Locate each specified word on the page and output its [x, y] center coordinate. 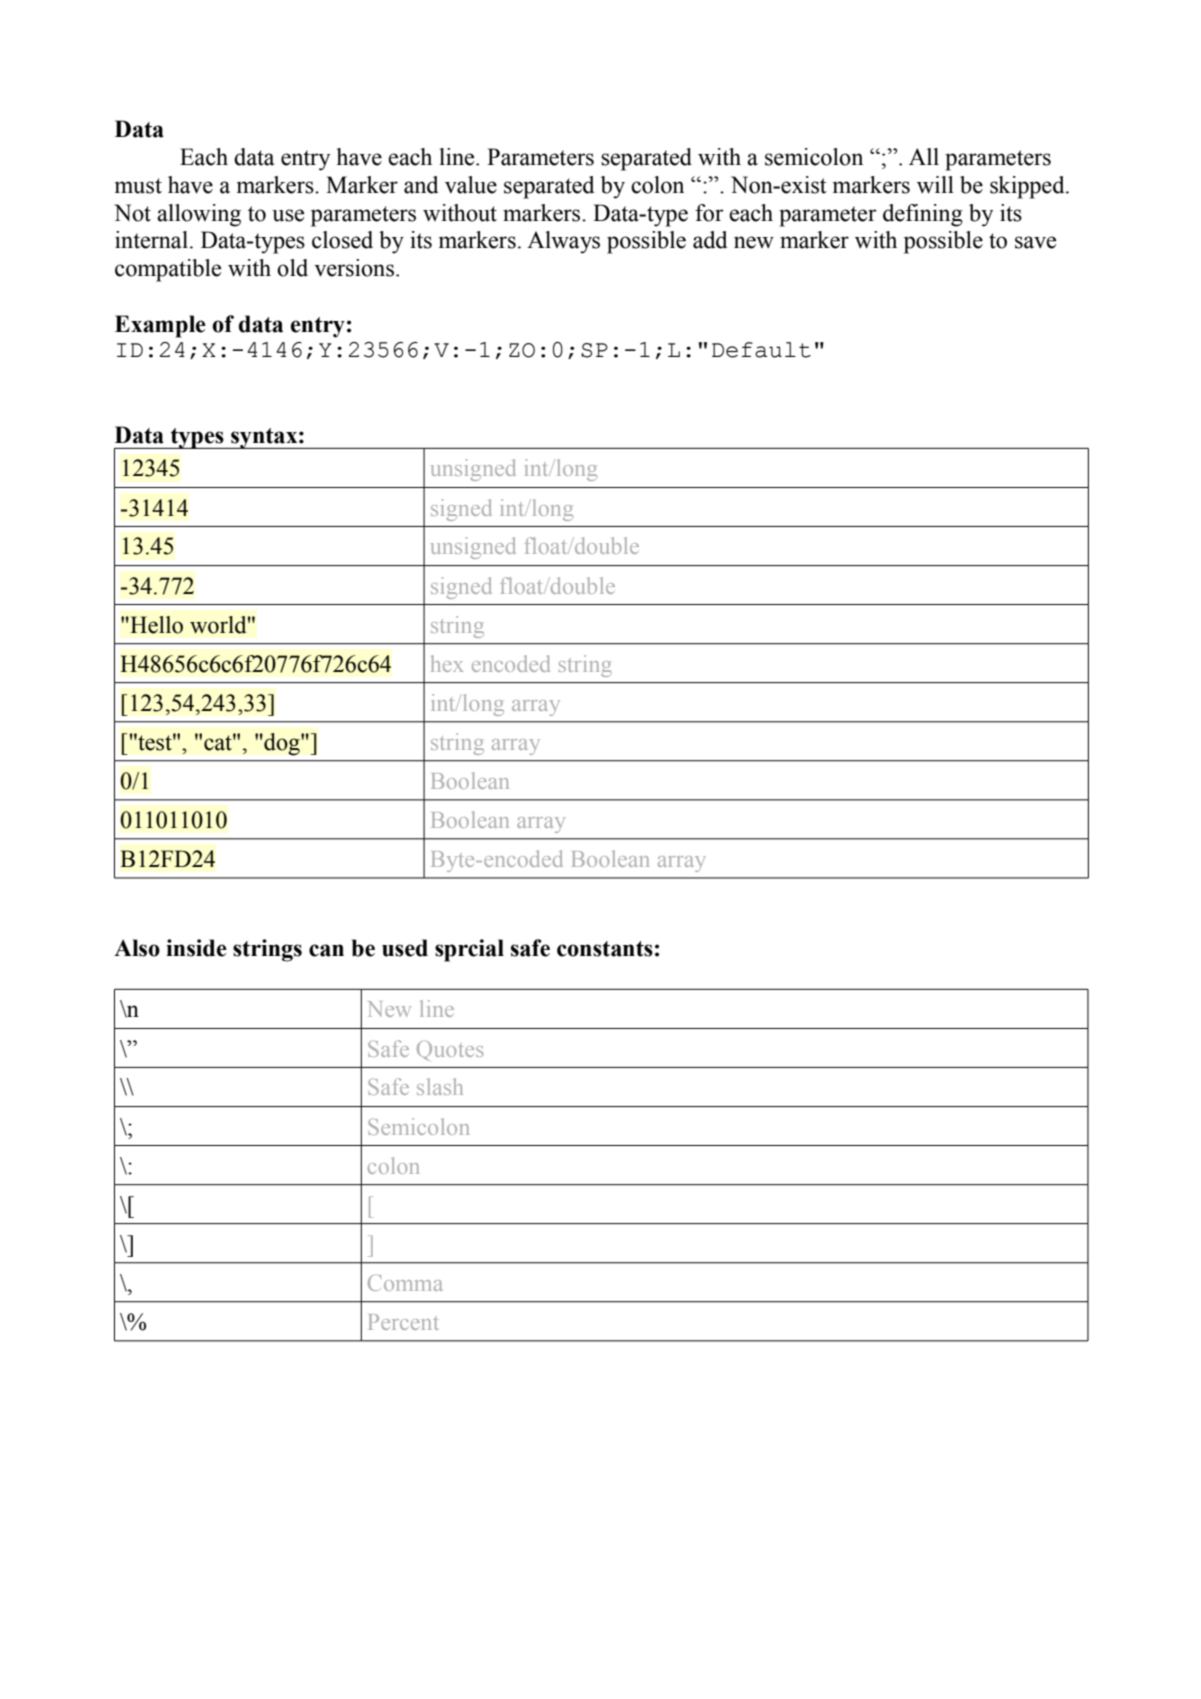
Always [563, 242]
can [326, 950]
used [405, 948]
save [1035, 242]
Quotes [450, 1050]
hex [447, 663]
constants [605, 949]
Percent [403, 1322]
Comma [405, 1282]
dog [282, 744]
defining [923, 215]
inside [196, 948]
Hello [155, 625]
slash [440, 1086]
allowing [199, 215]
